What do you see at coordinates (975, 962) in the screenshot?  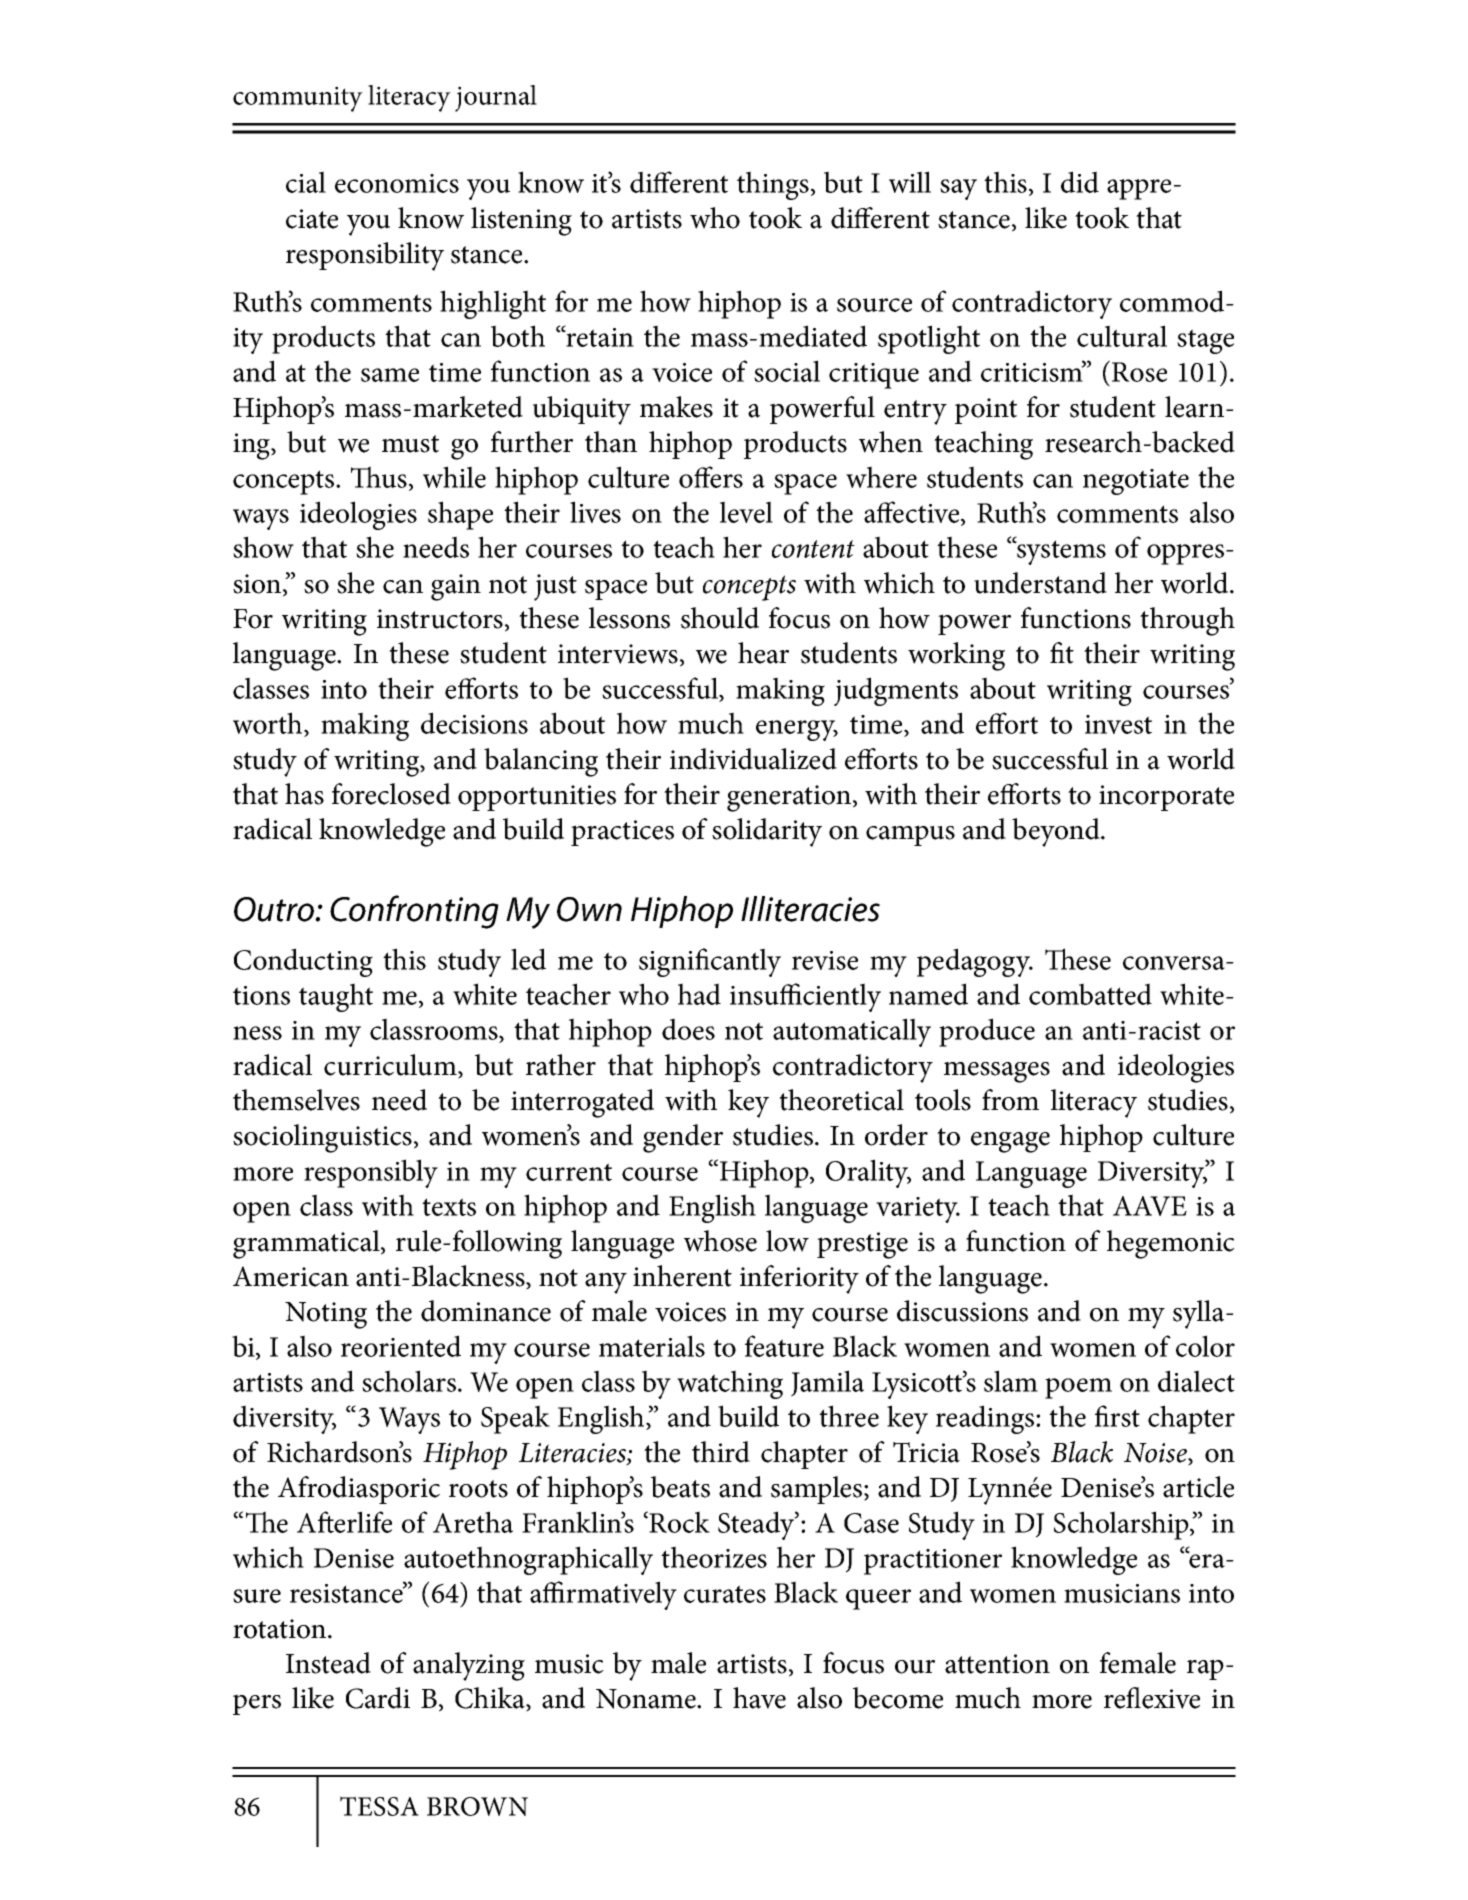 I see `pedagogy` at bounding box center [975, 962].
